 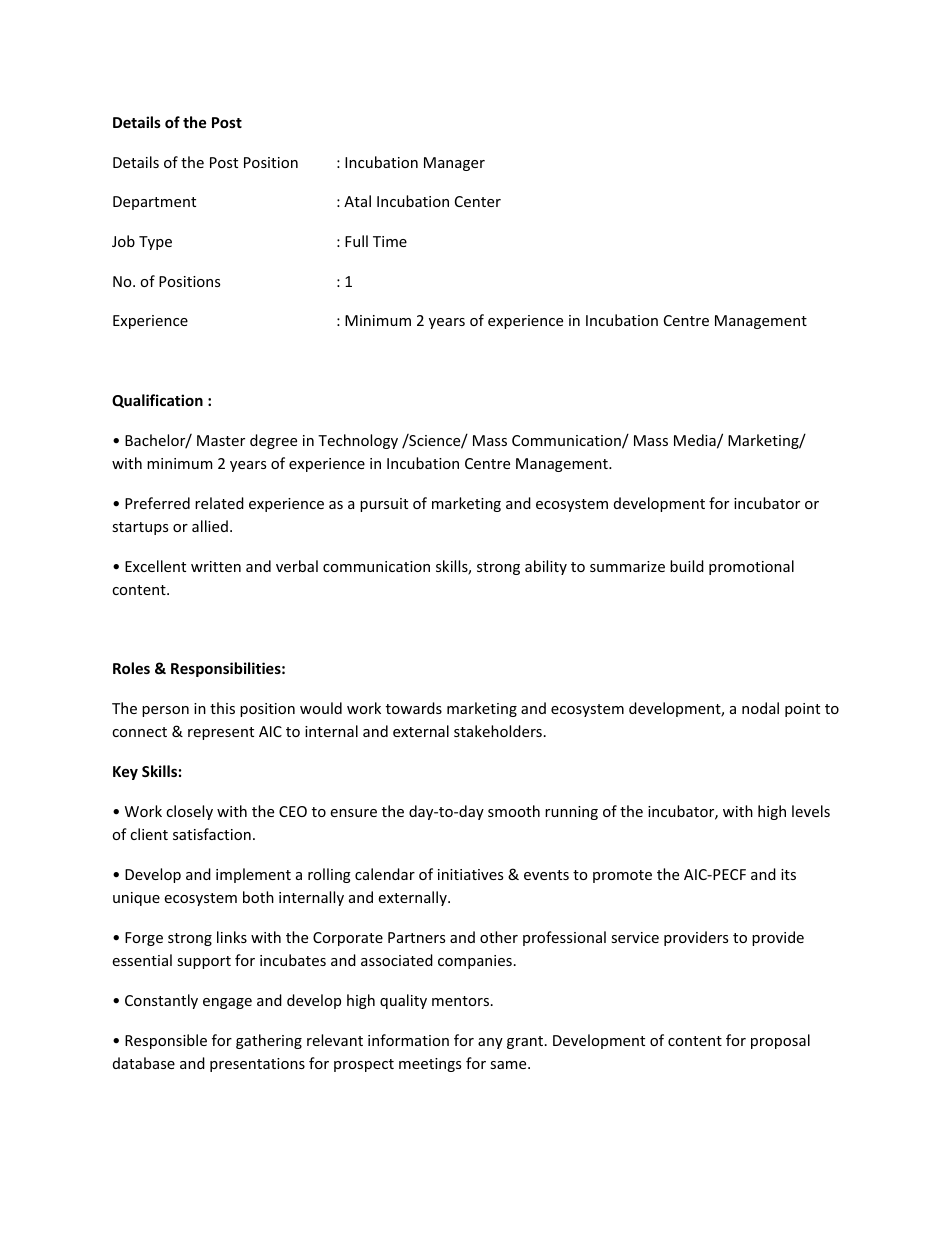 I want to click on represent, so click(x=221, y=733).
